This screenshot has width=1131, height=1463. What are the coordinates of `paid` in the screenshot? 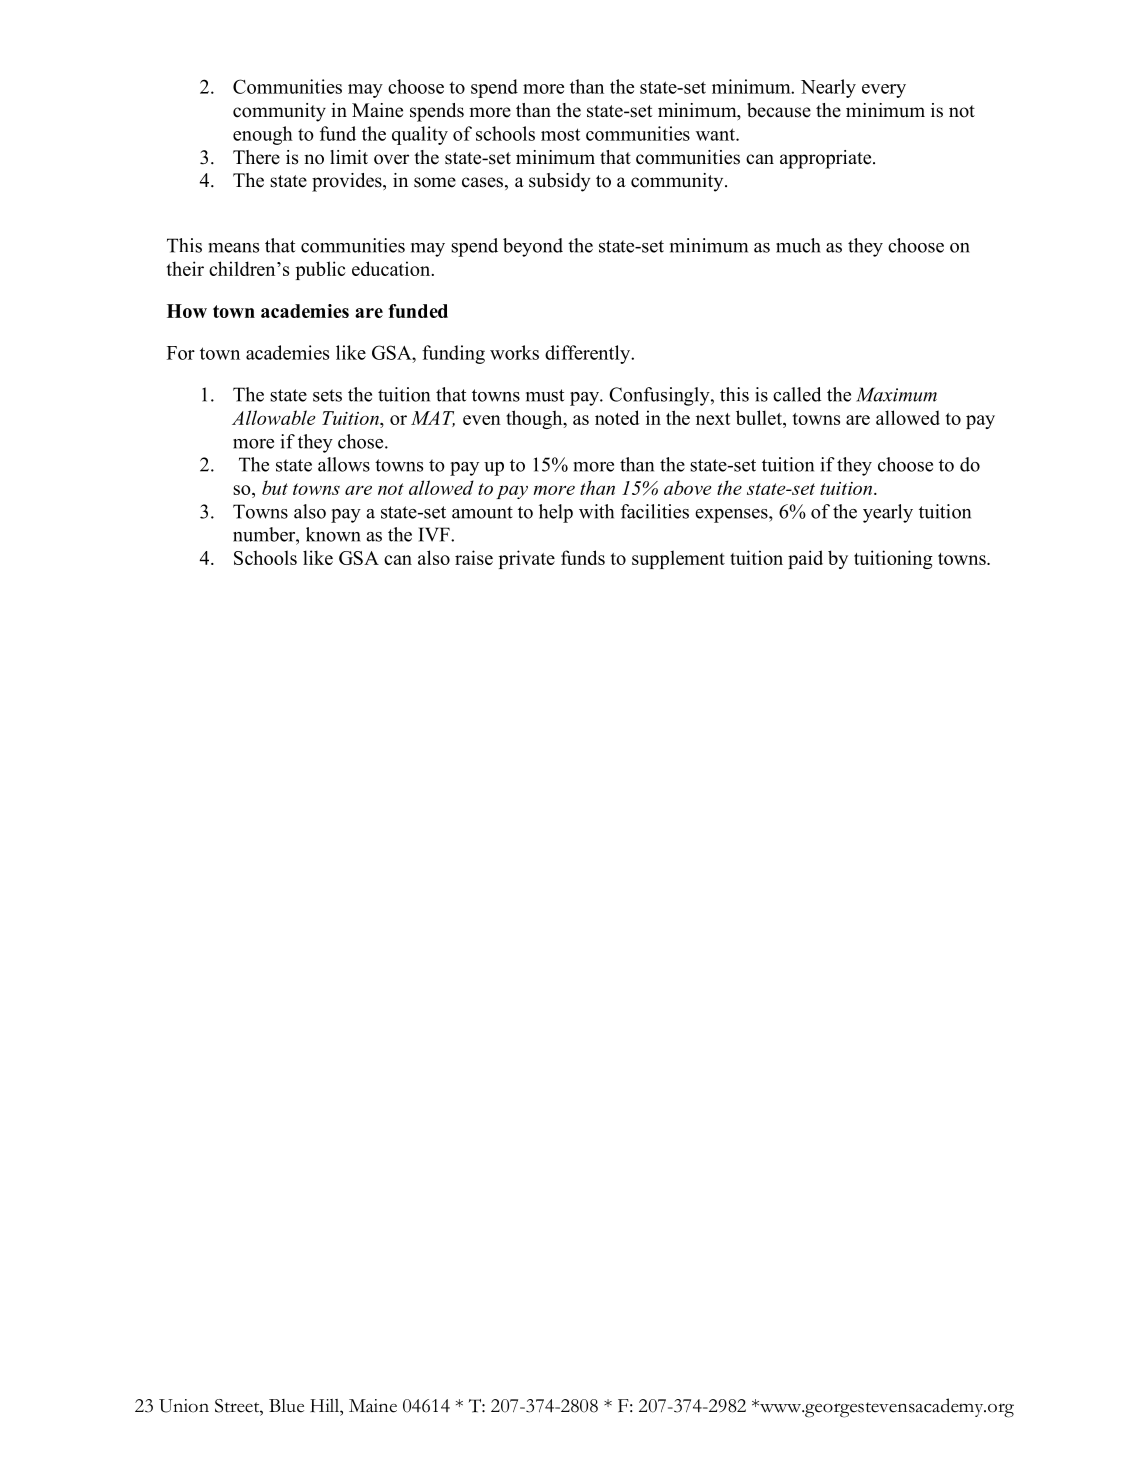 It's located at (805, 559).
